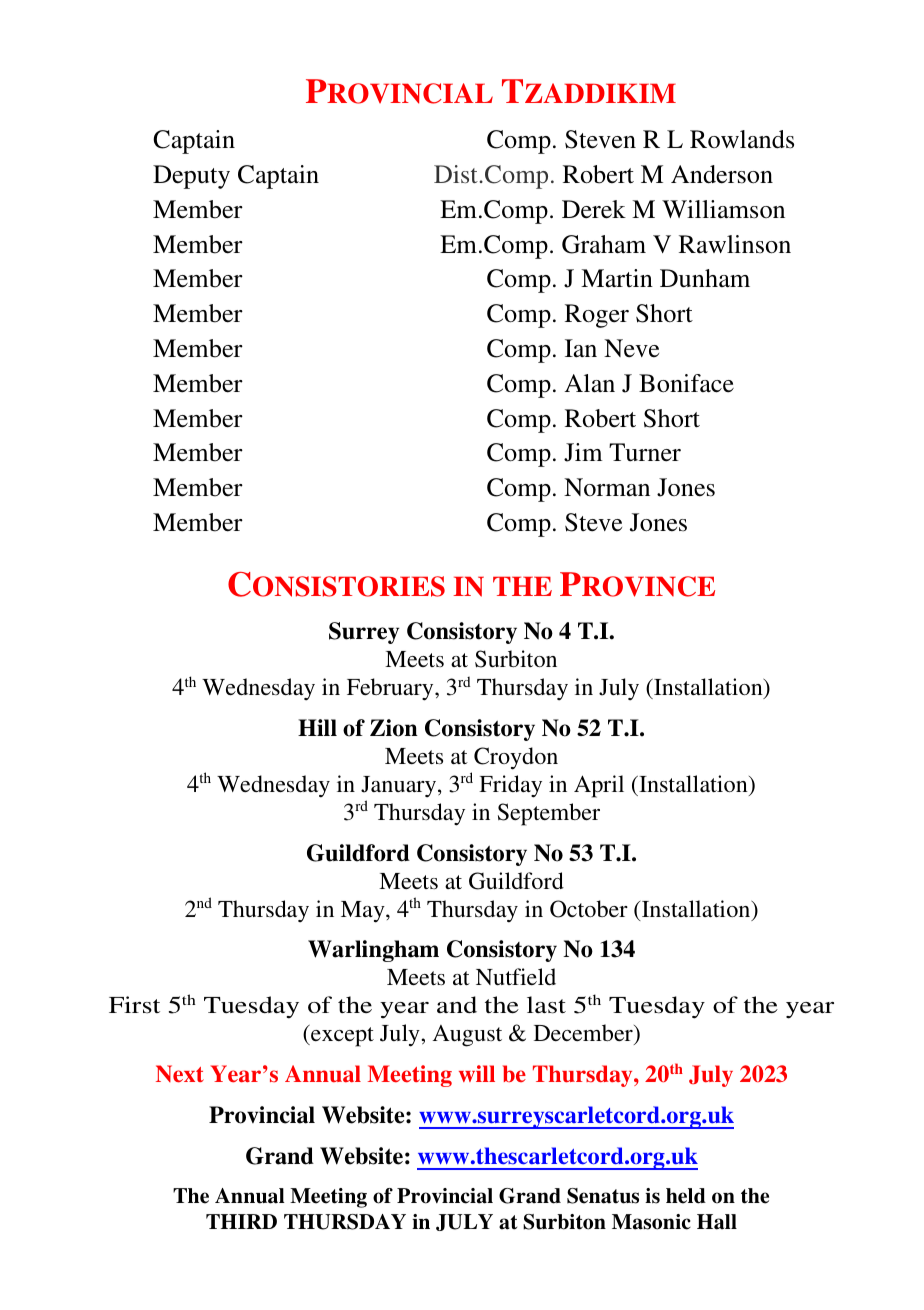  I want to click on February, so click(391, 689).
